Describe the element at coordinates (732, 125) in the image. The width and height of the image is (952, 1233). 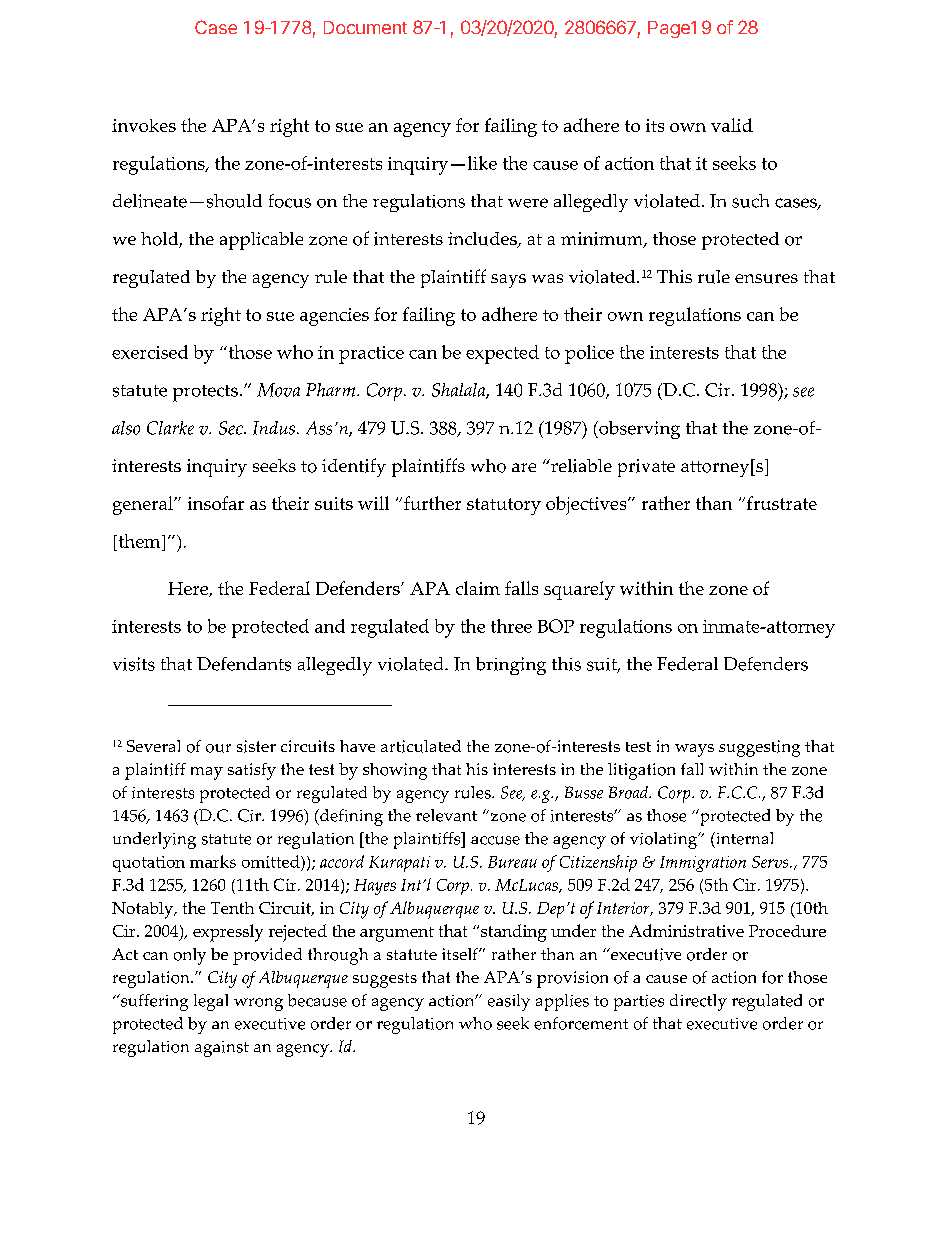
I see `valid` at that location.
